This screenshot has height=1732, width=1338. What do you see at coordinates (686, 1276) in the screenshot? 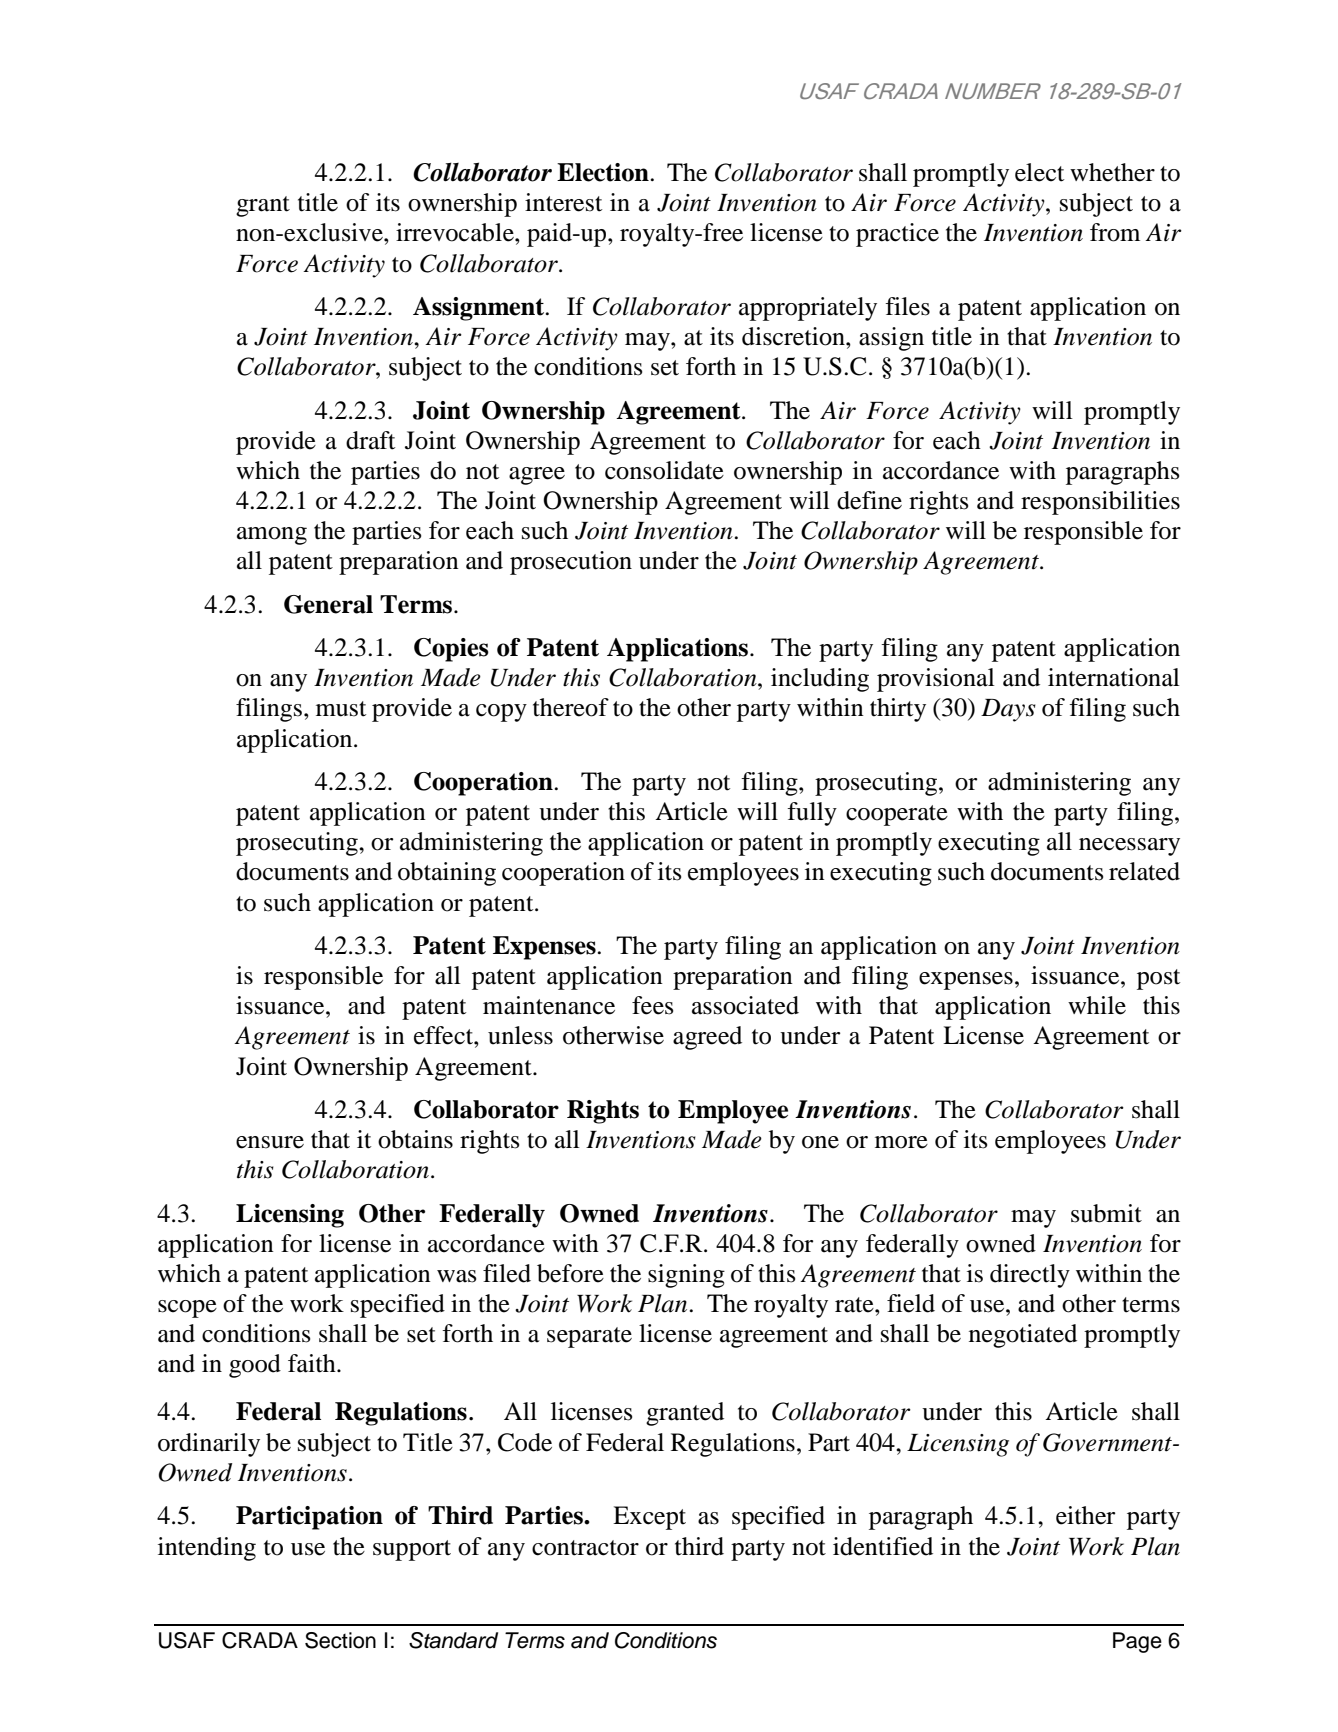
I see `signing` at bounding box center [686, 1276].
